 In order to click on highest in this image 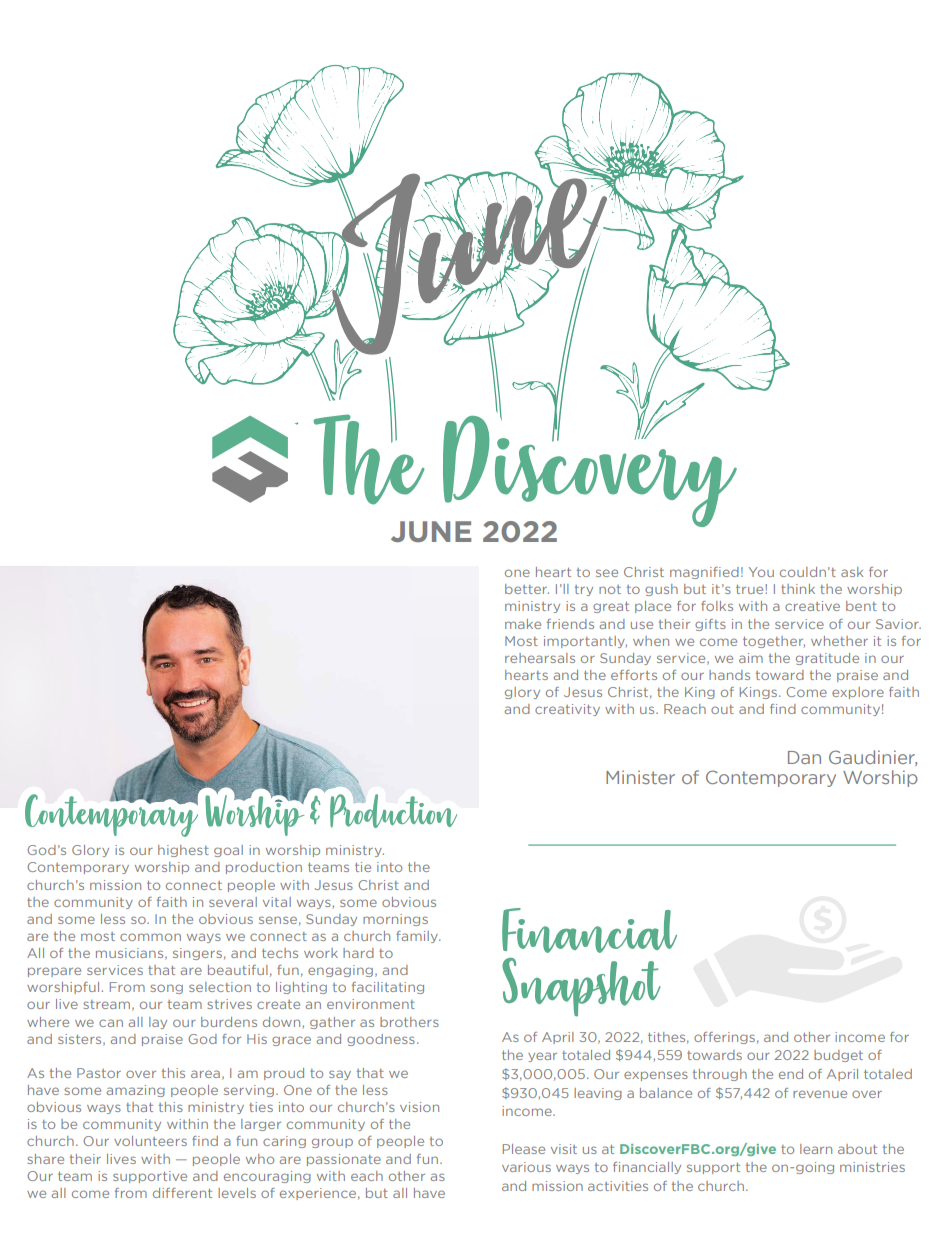, I will do `click(183, 851)`.
